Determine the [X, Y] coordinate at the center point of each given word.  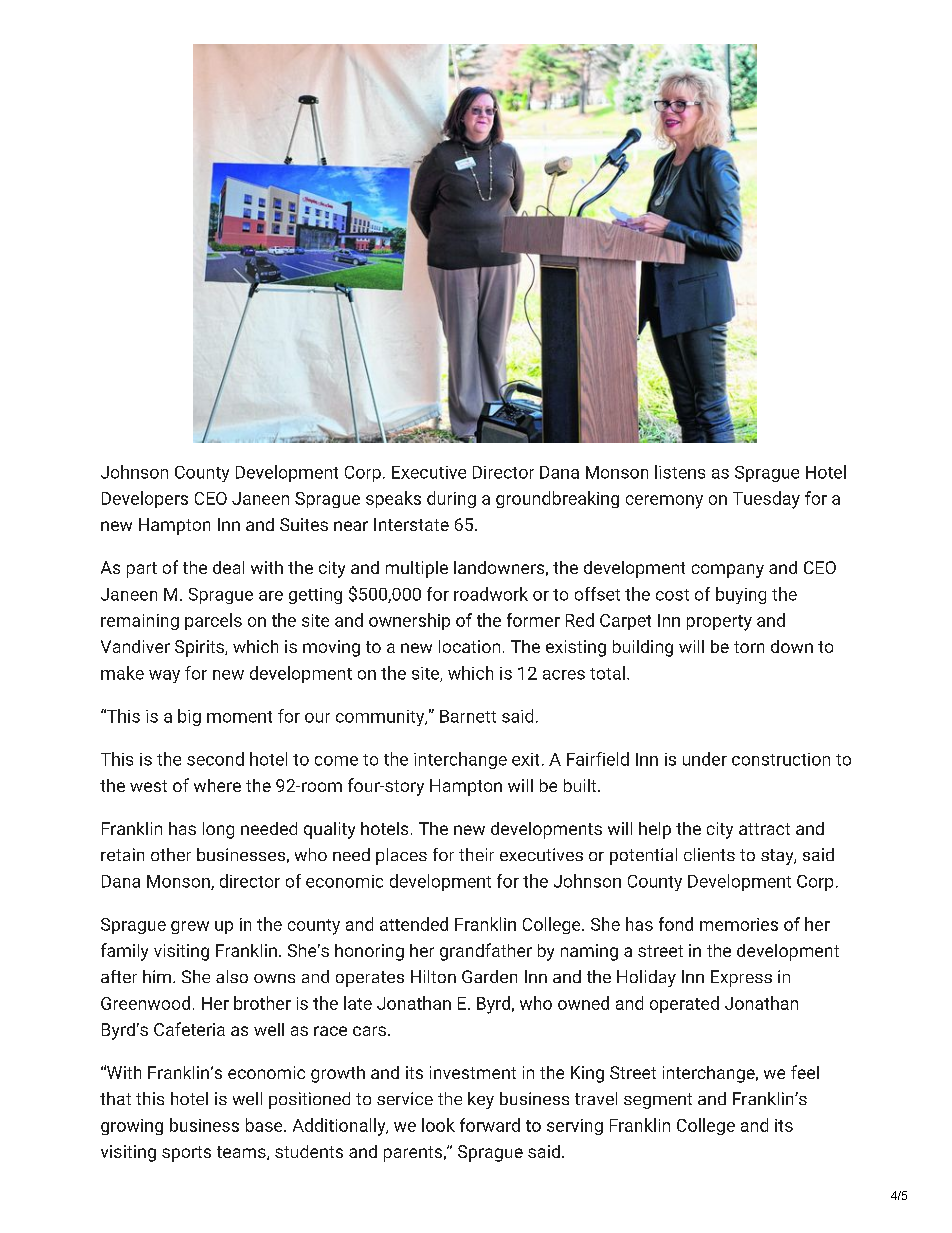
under [705, 759]
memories [739, 924]
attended [414, 924]
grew [190, 927]
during [451, 499]
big [189, 717]
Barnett [468, 716]
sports [186, 1154]
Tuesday [766, 500]
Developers [145, 499]
